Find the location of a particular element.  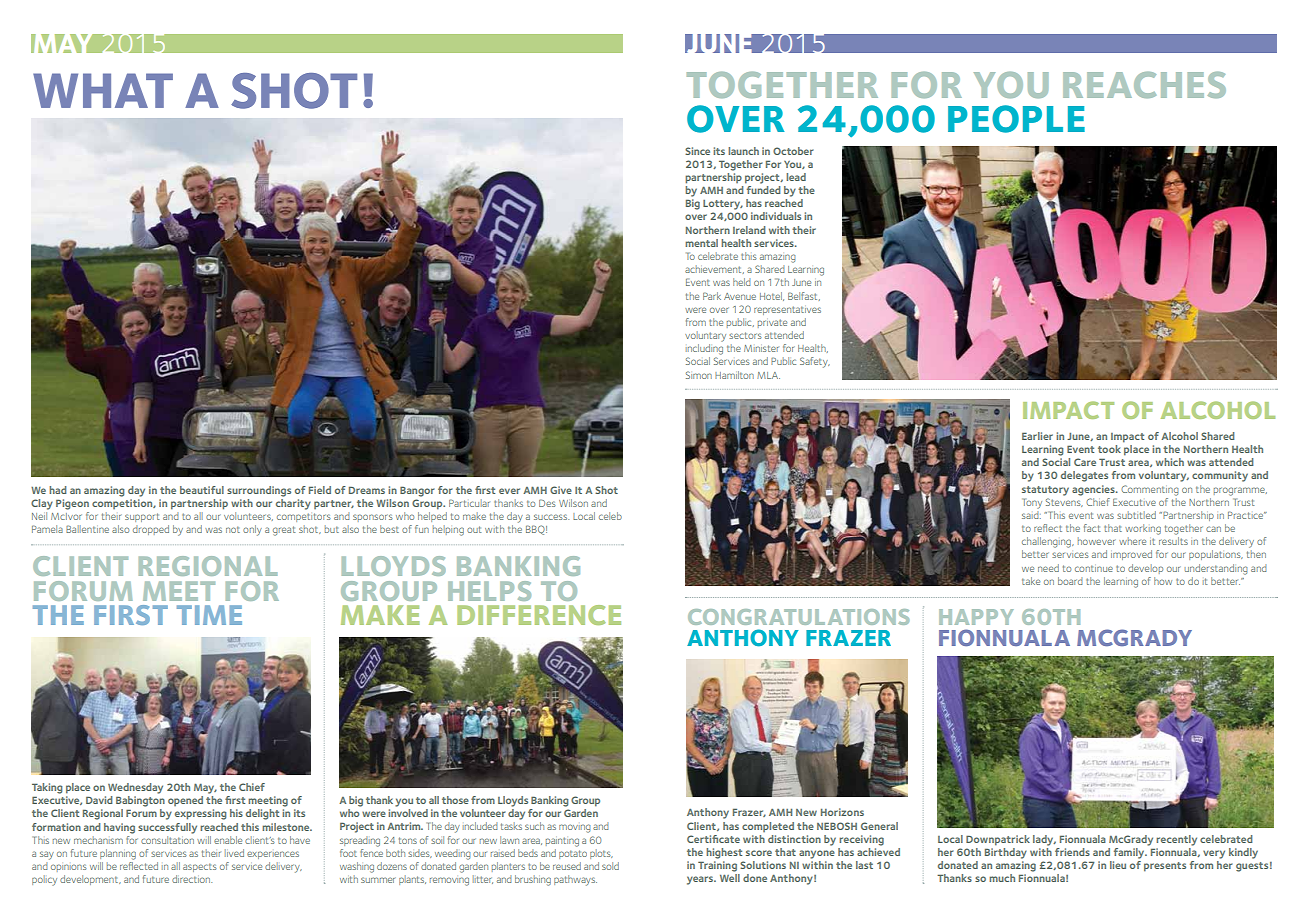

beautiful is located at coordinates (202, 490).
